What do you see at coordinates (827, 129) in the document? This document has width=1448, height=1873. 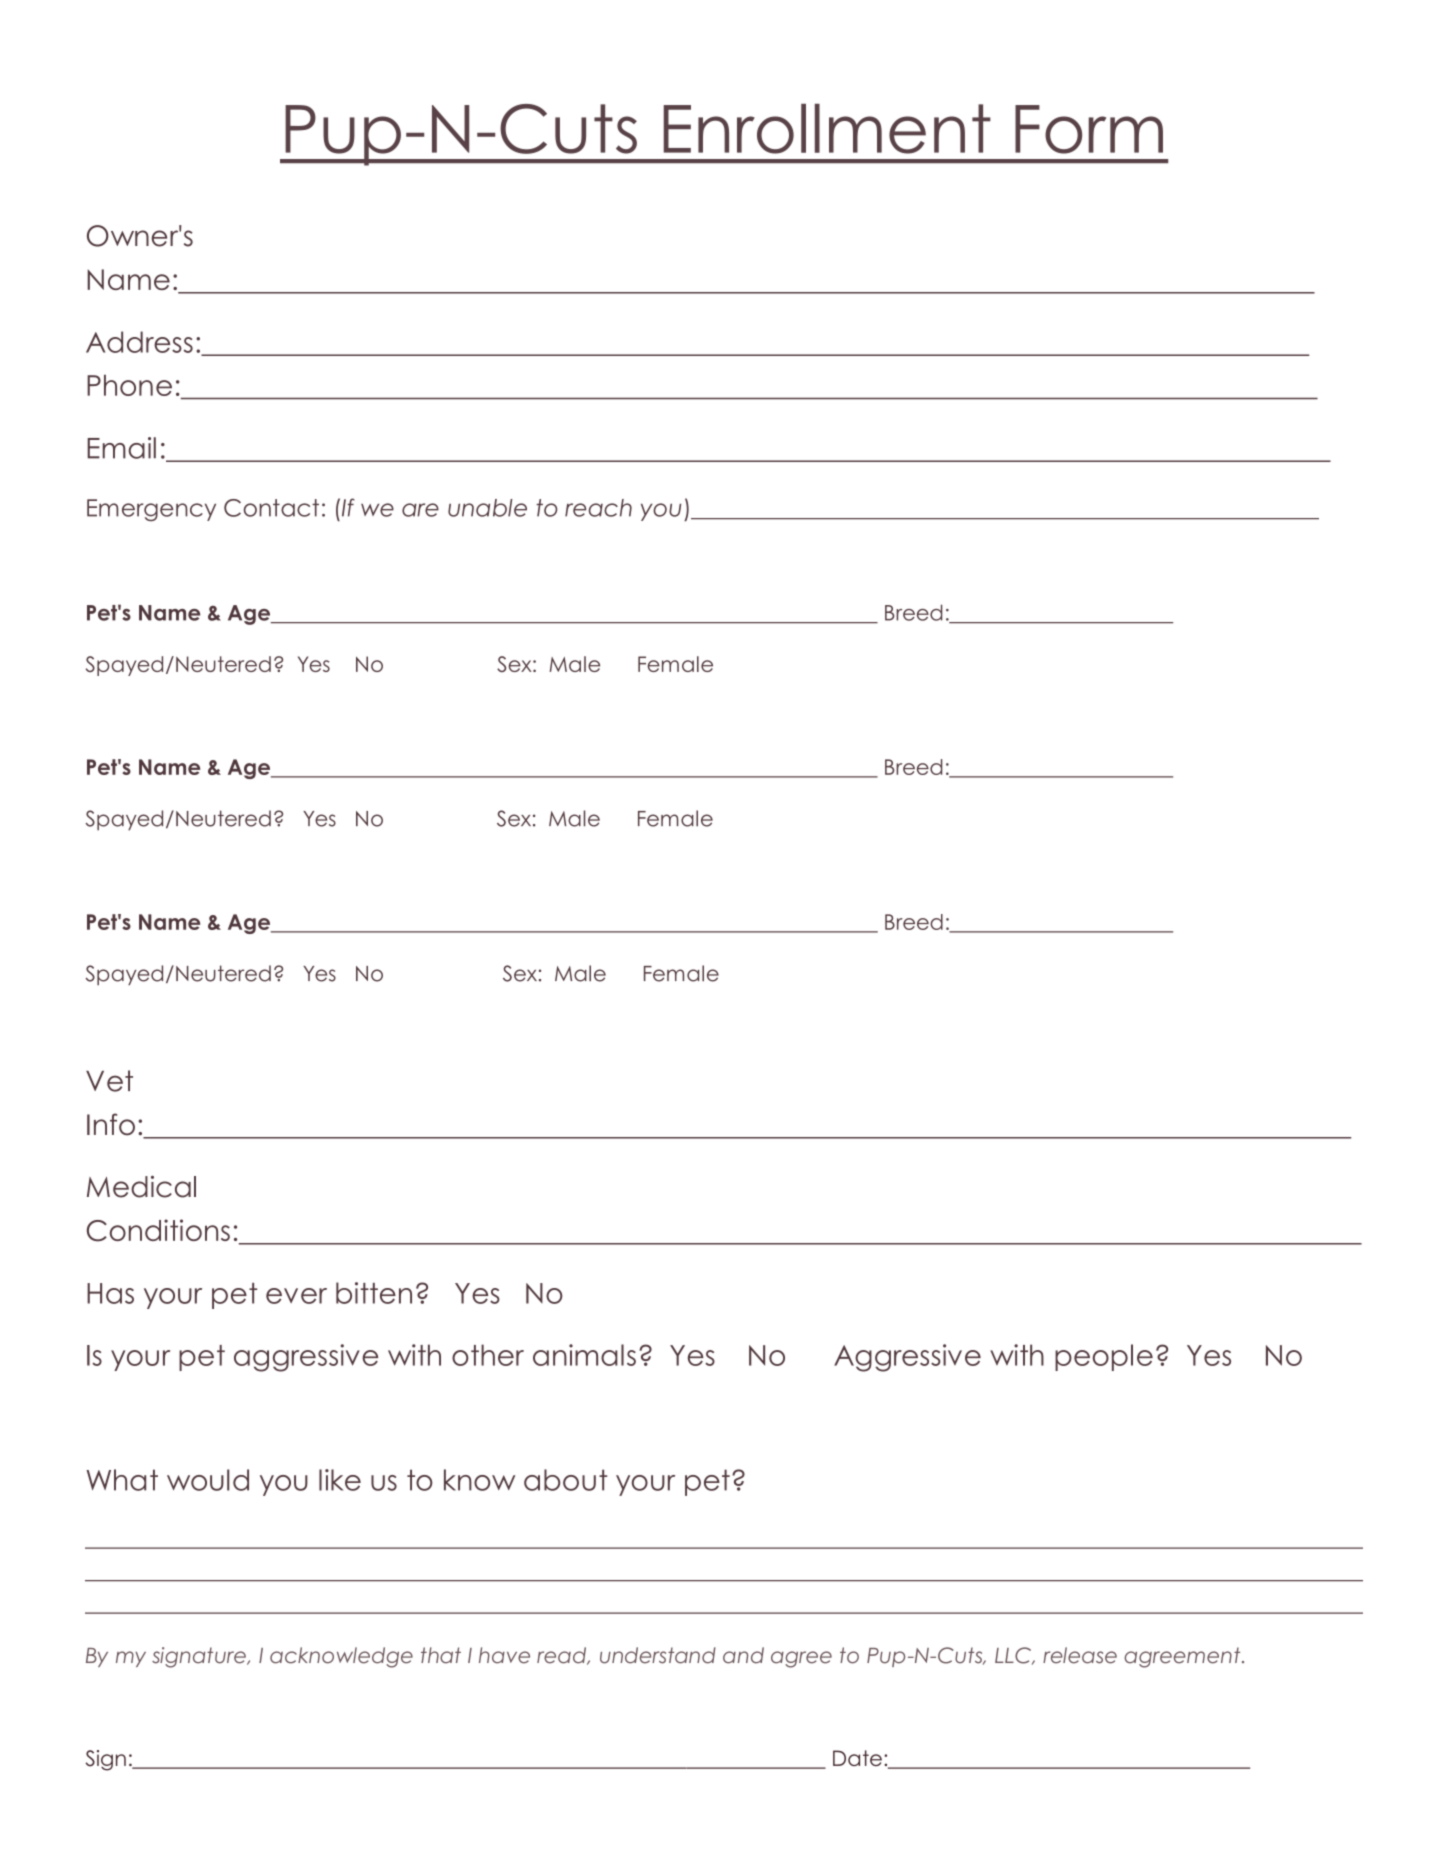 I see `Enrollment` at bounding box center [827, 129].
